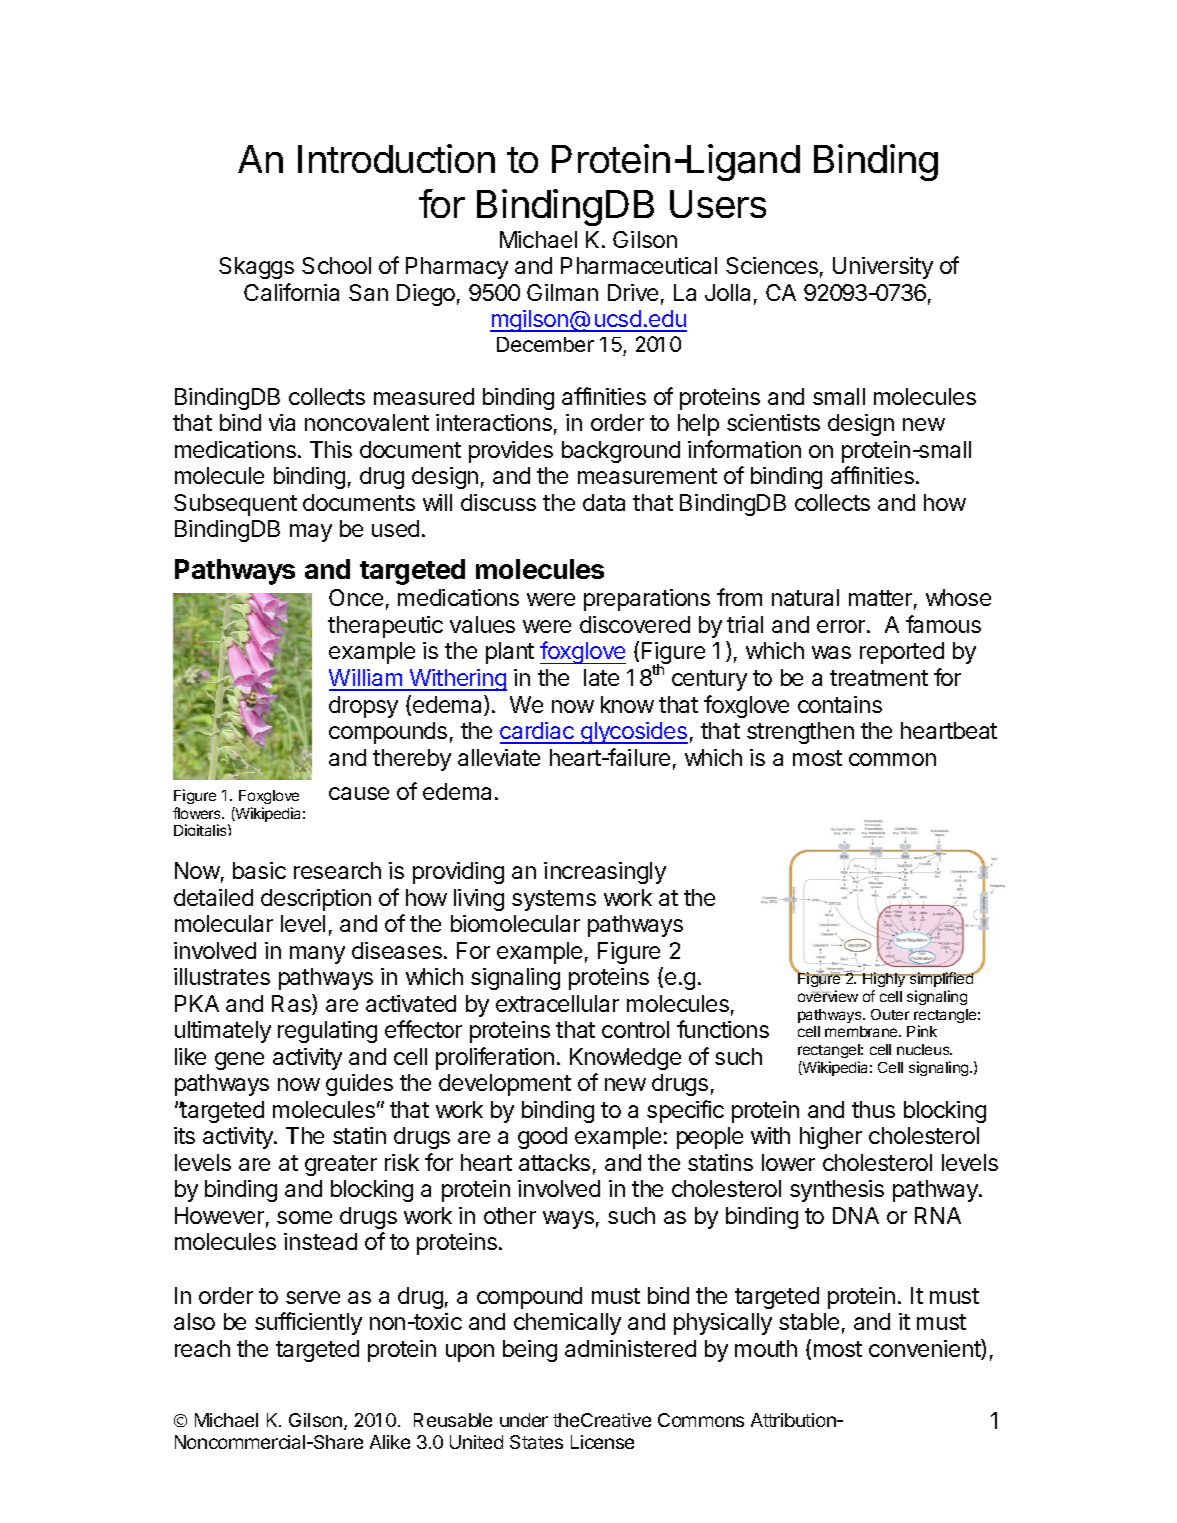 This screenshot has height=1523, width=1177. What do you see at coordinates (883, 268) in the screenshot?
I see `University` at bounding box center [883, 268].
